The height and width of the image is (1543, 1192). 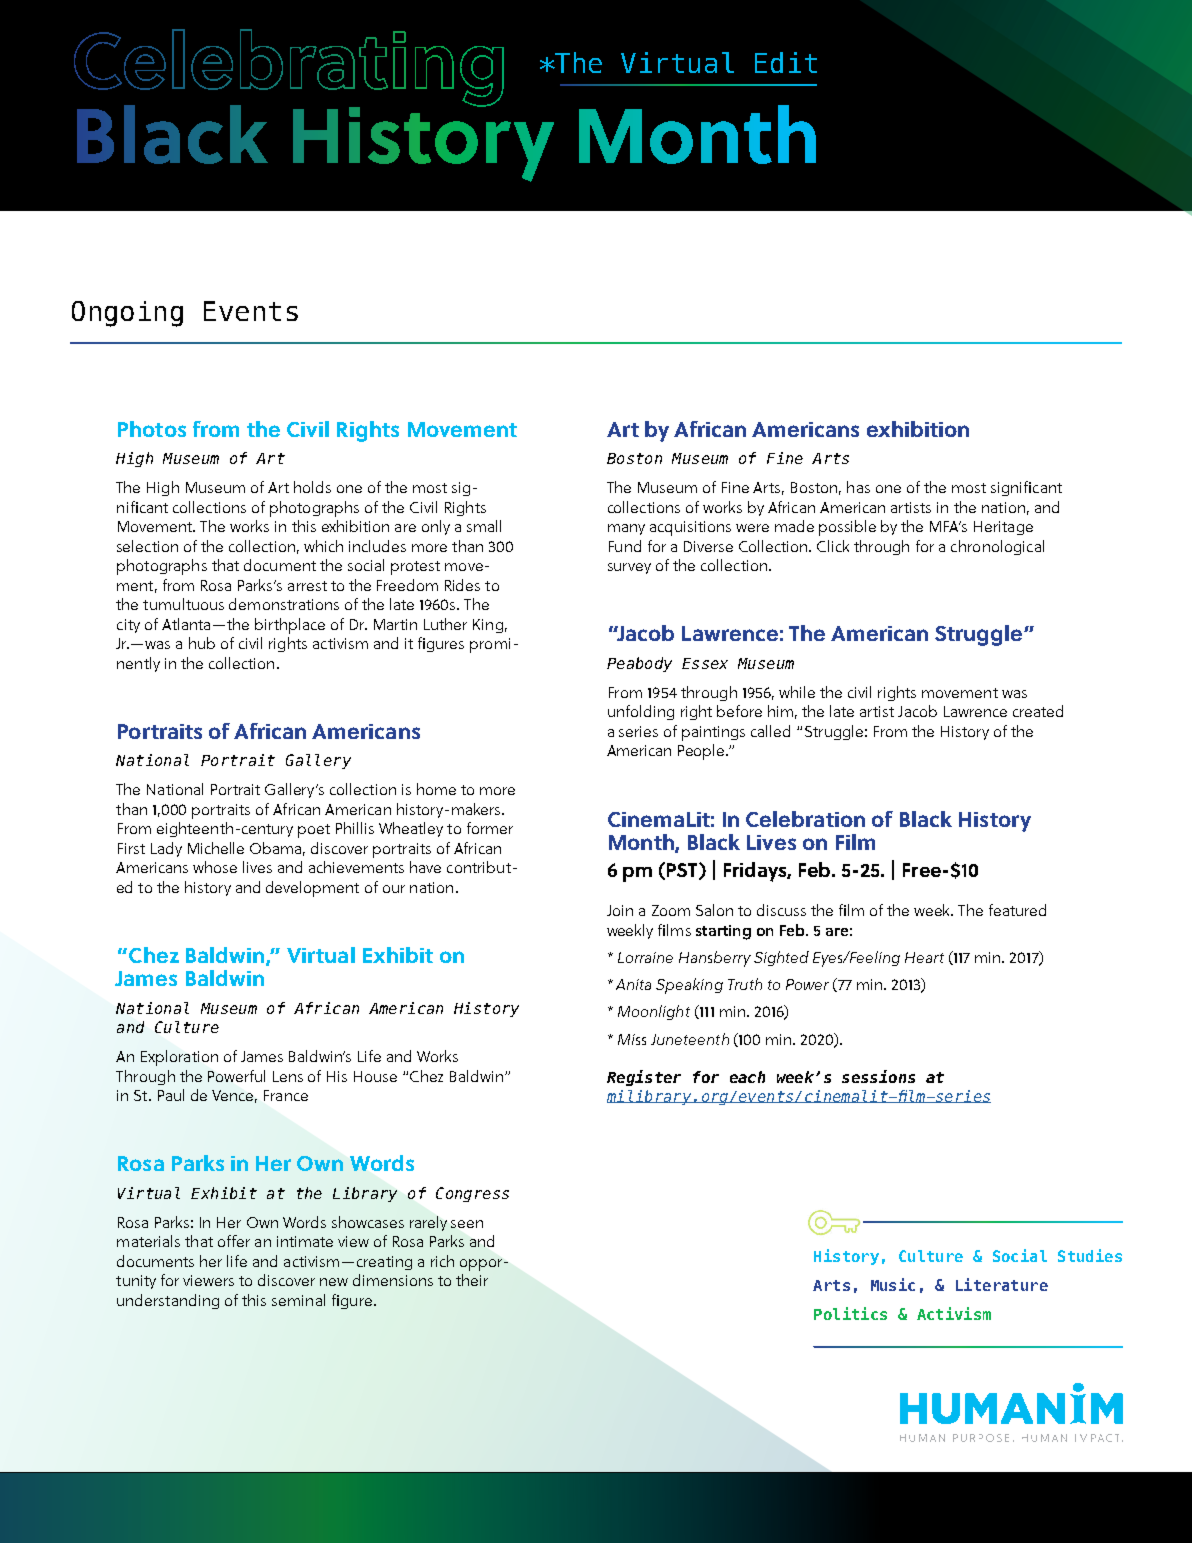 What do you see at coordinates (234, 1241) in the image?
I see `offer` at bounding box center [234, 1241].
